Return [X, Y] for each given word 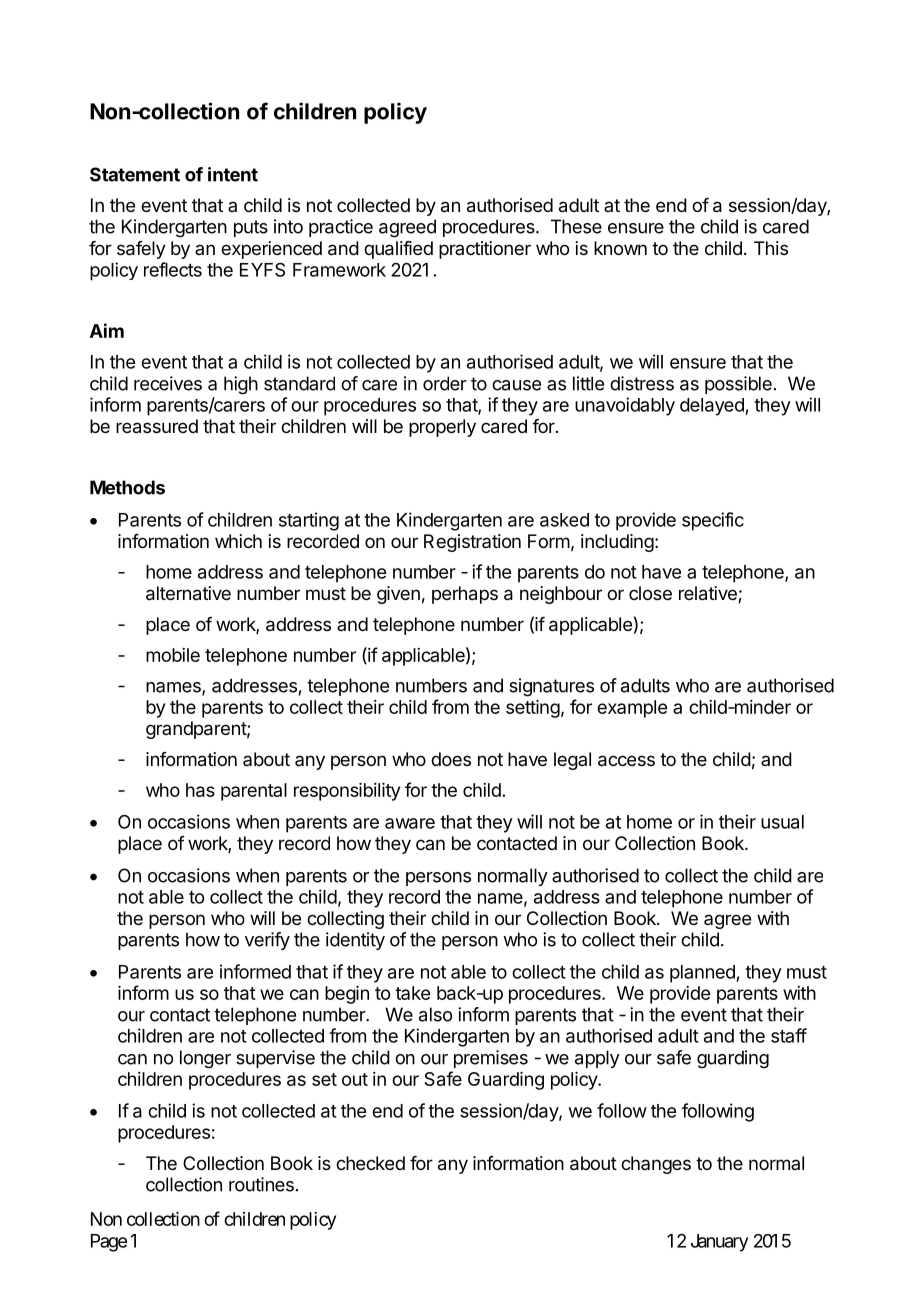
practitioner [485, 250]
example [632, 709]
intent [233, 174]
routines [261, 1184]
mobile [173, 655]
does [451, 759]
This [771, 248]
